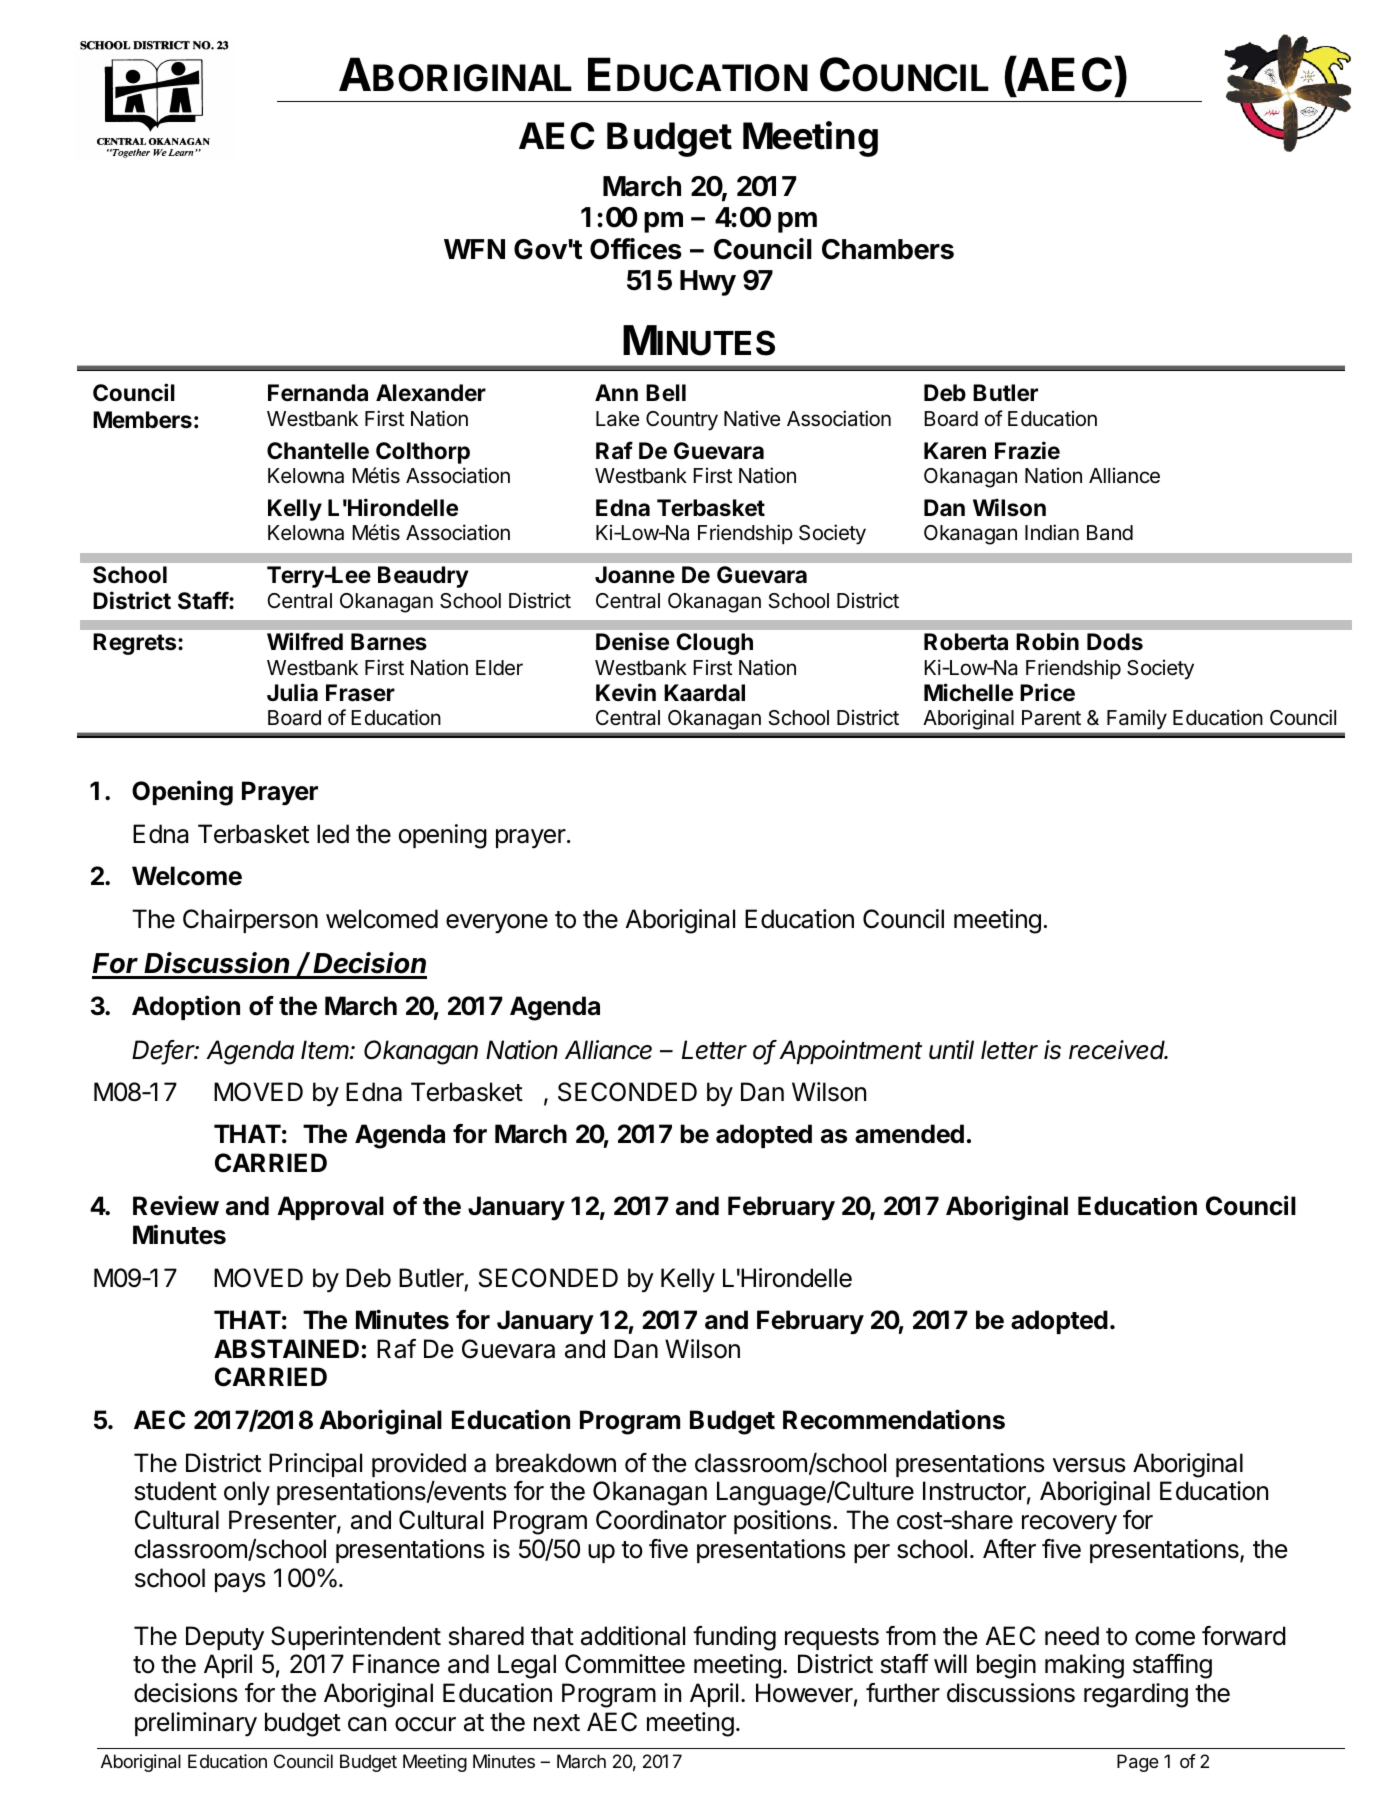 This screenshot has height=1805, width=1395. I want to click on Alexander, so click(431, 393).
